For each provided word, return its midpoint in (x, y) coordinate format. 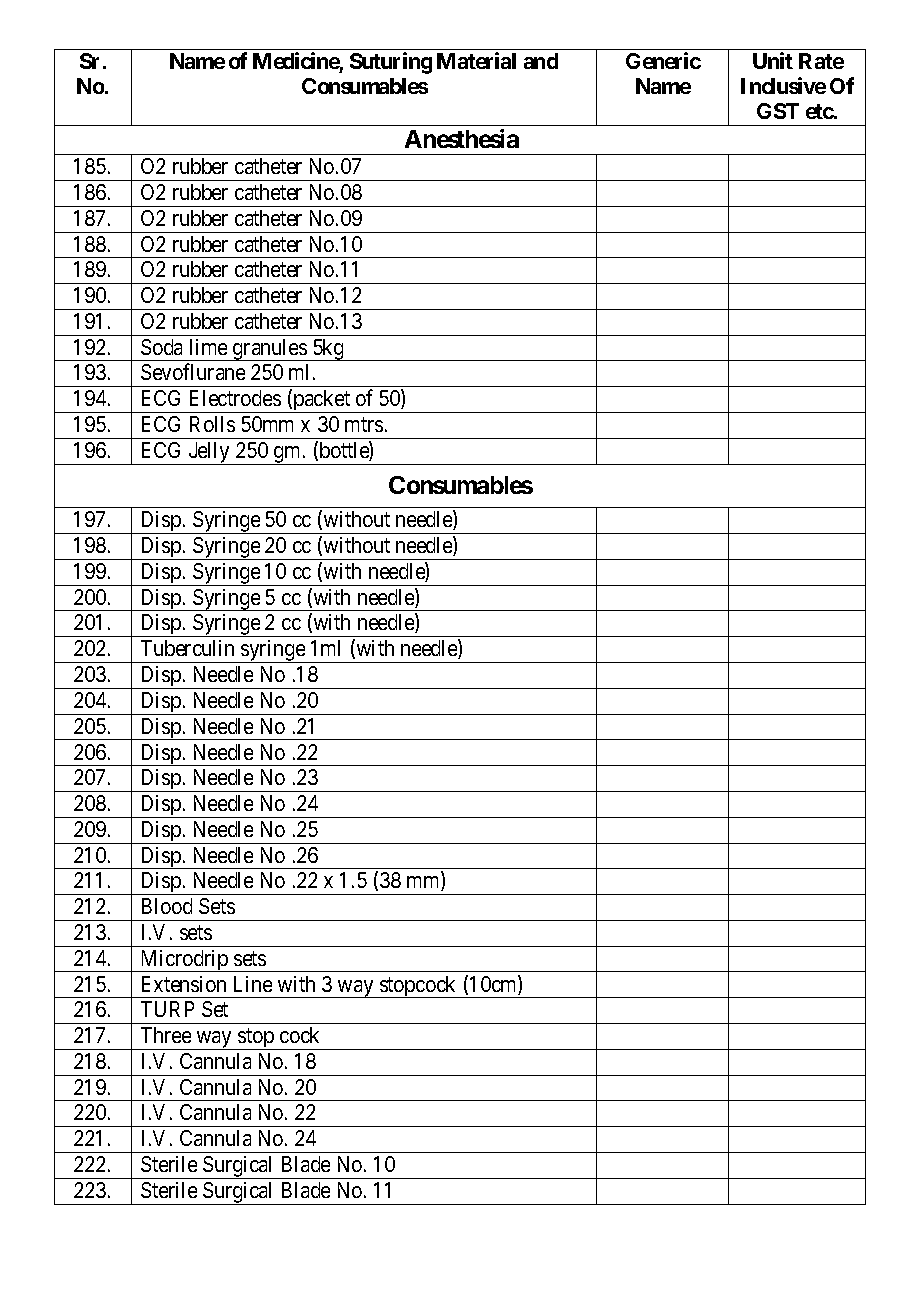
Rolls (212, 424)
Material (476, 60)
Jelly (209, 453)
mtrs (364, 424)
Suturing (391, 63)
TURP (167, 1009)
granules (269, 350)
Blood (167, 906)
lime (208, 347)
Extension (184, 984)
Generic (663, 60)
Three (166, 1035)
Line (253, 984)
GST (778, 111)
